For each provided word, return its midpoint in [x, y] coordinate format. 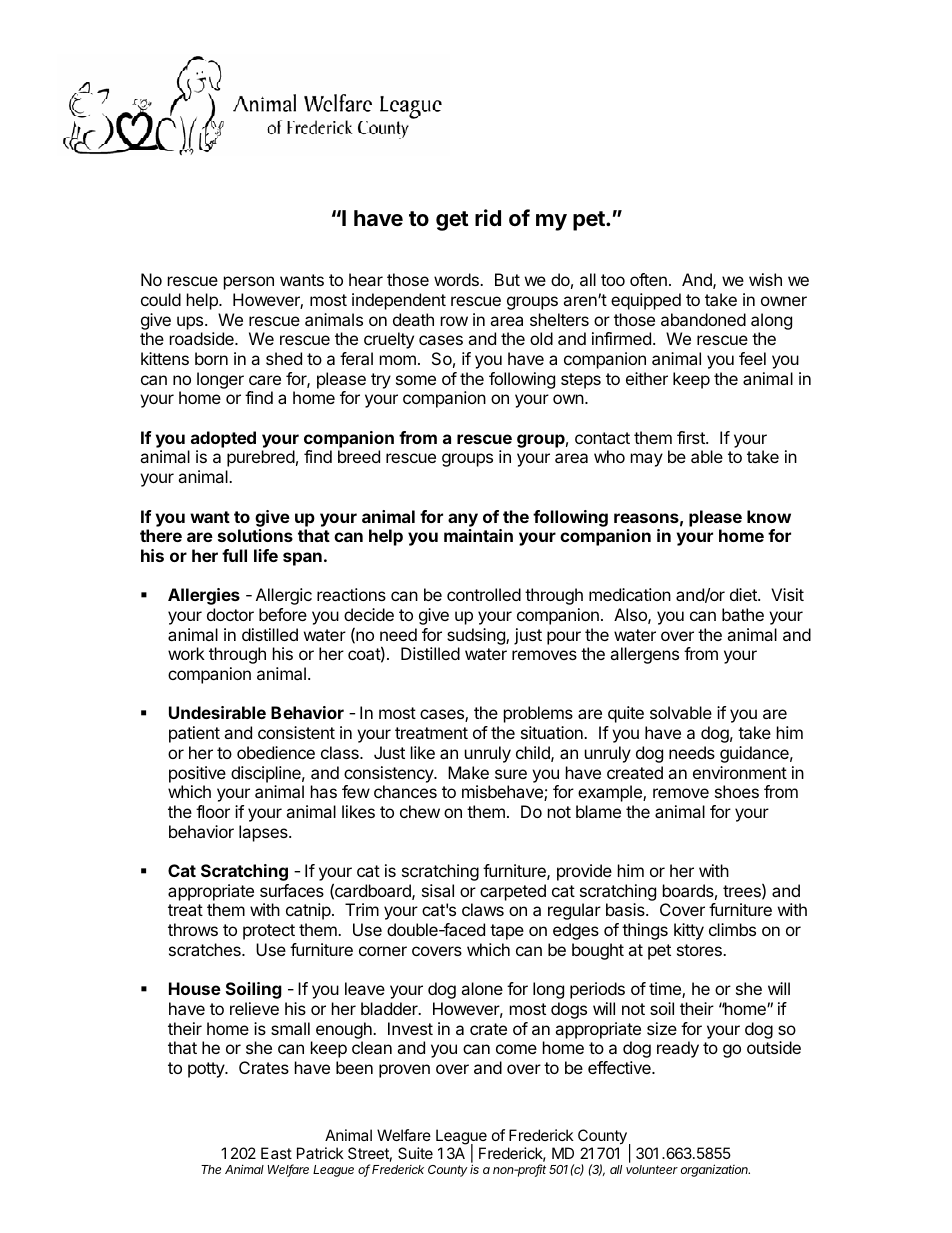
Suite [415, 1153]
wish [765, 279]
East [276, 1153]
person [249, 283]
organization [715, 1170]
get [452, 221]
